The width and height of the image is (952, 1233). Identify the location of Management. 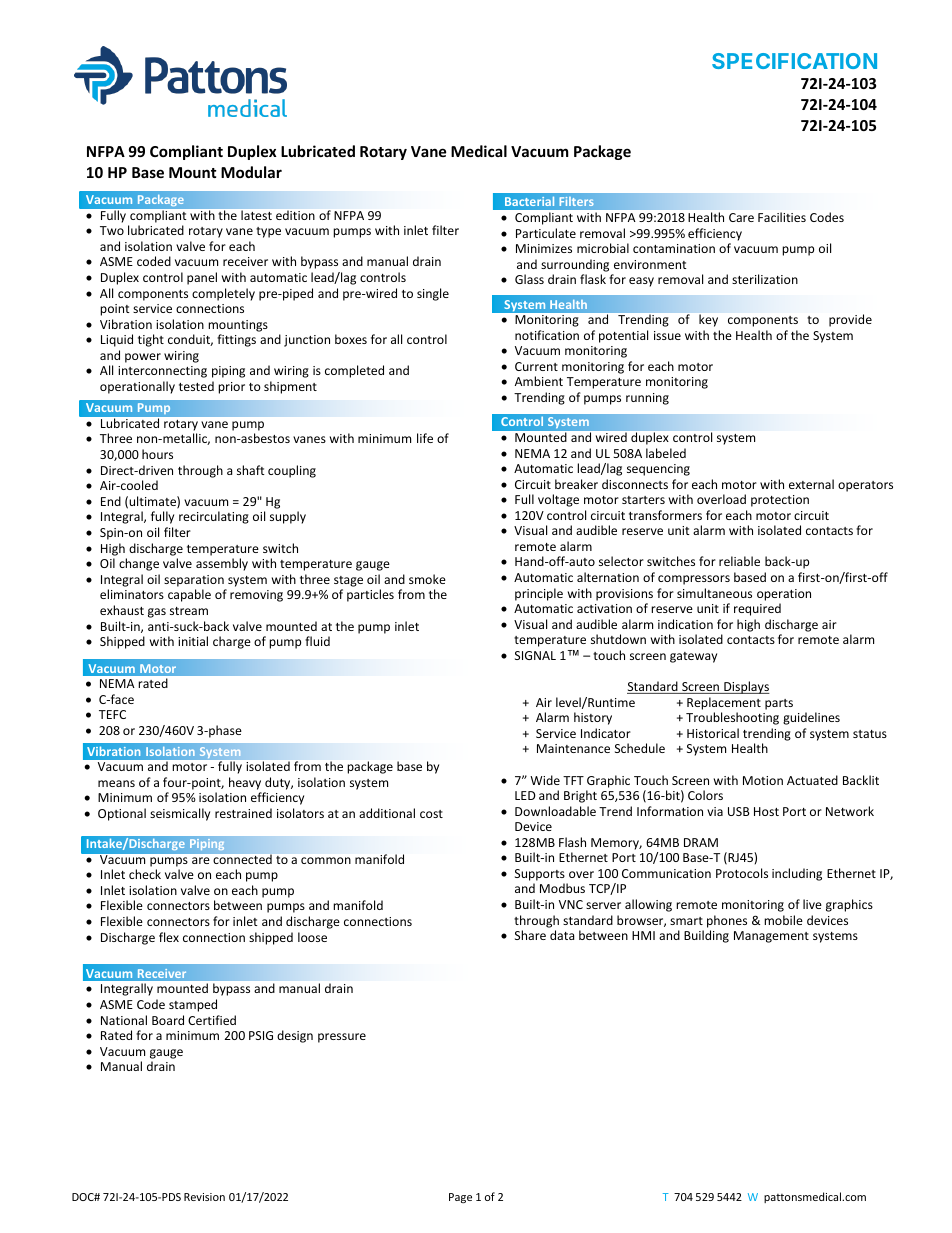
(771, 937).
